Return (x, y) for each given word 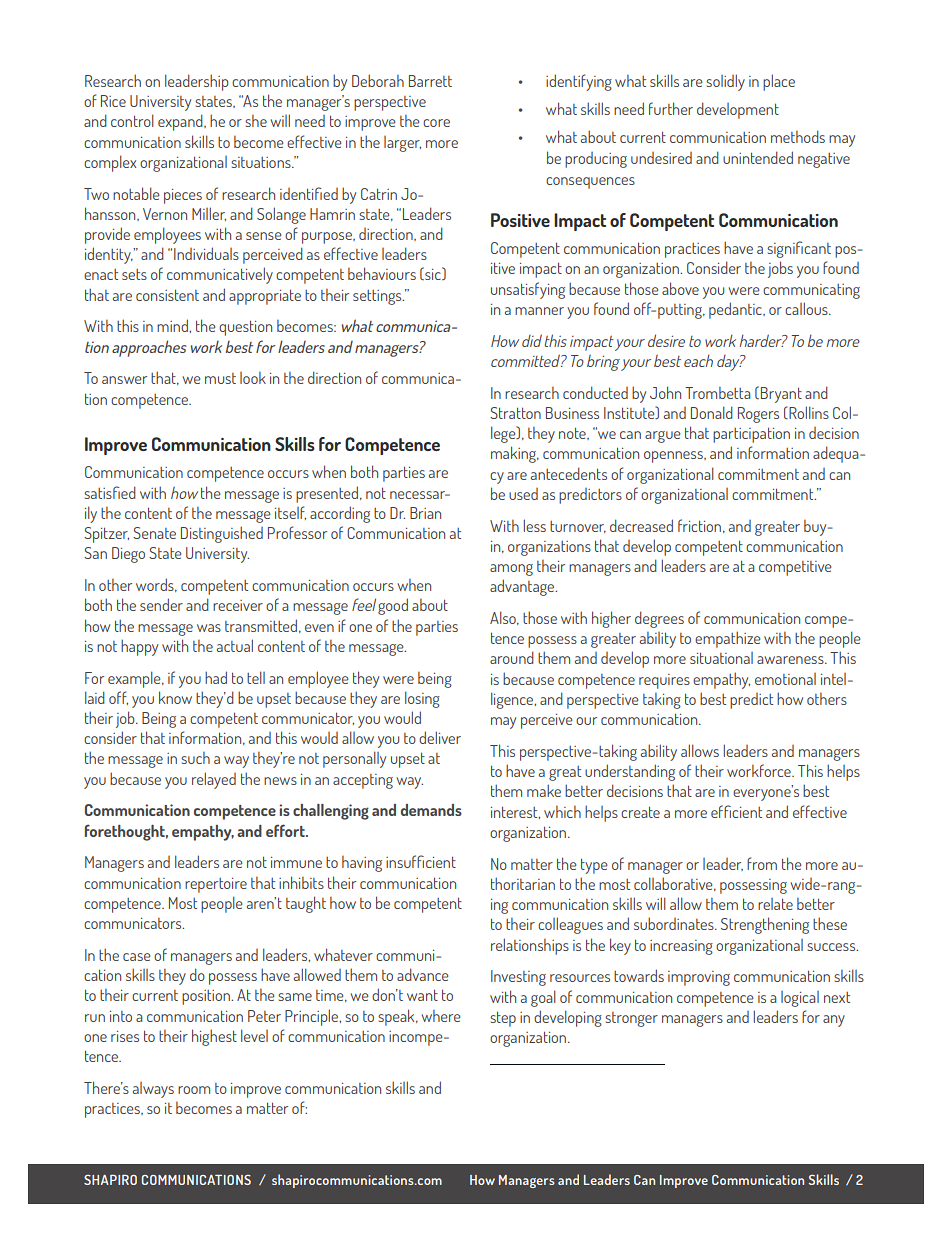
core (436, 123)
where (440, 1016)
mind (173, 325)
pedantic (736, 310)
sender (161, 604)
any (834, 1021)
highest (214, 1037)
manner (539, 311)
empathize (727, 639)
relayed (214, 780)
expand (181, 122)
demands (431, 810)
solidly (725, 82)
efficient (736, 811)
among (511, 570)
